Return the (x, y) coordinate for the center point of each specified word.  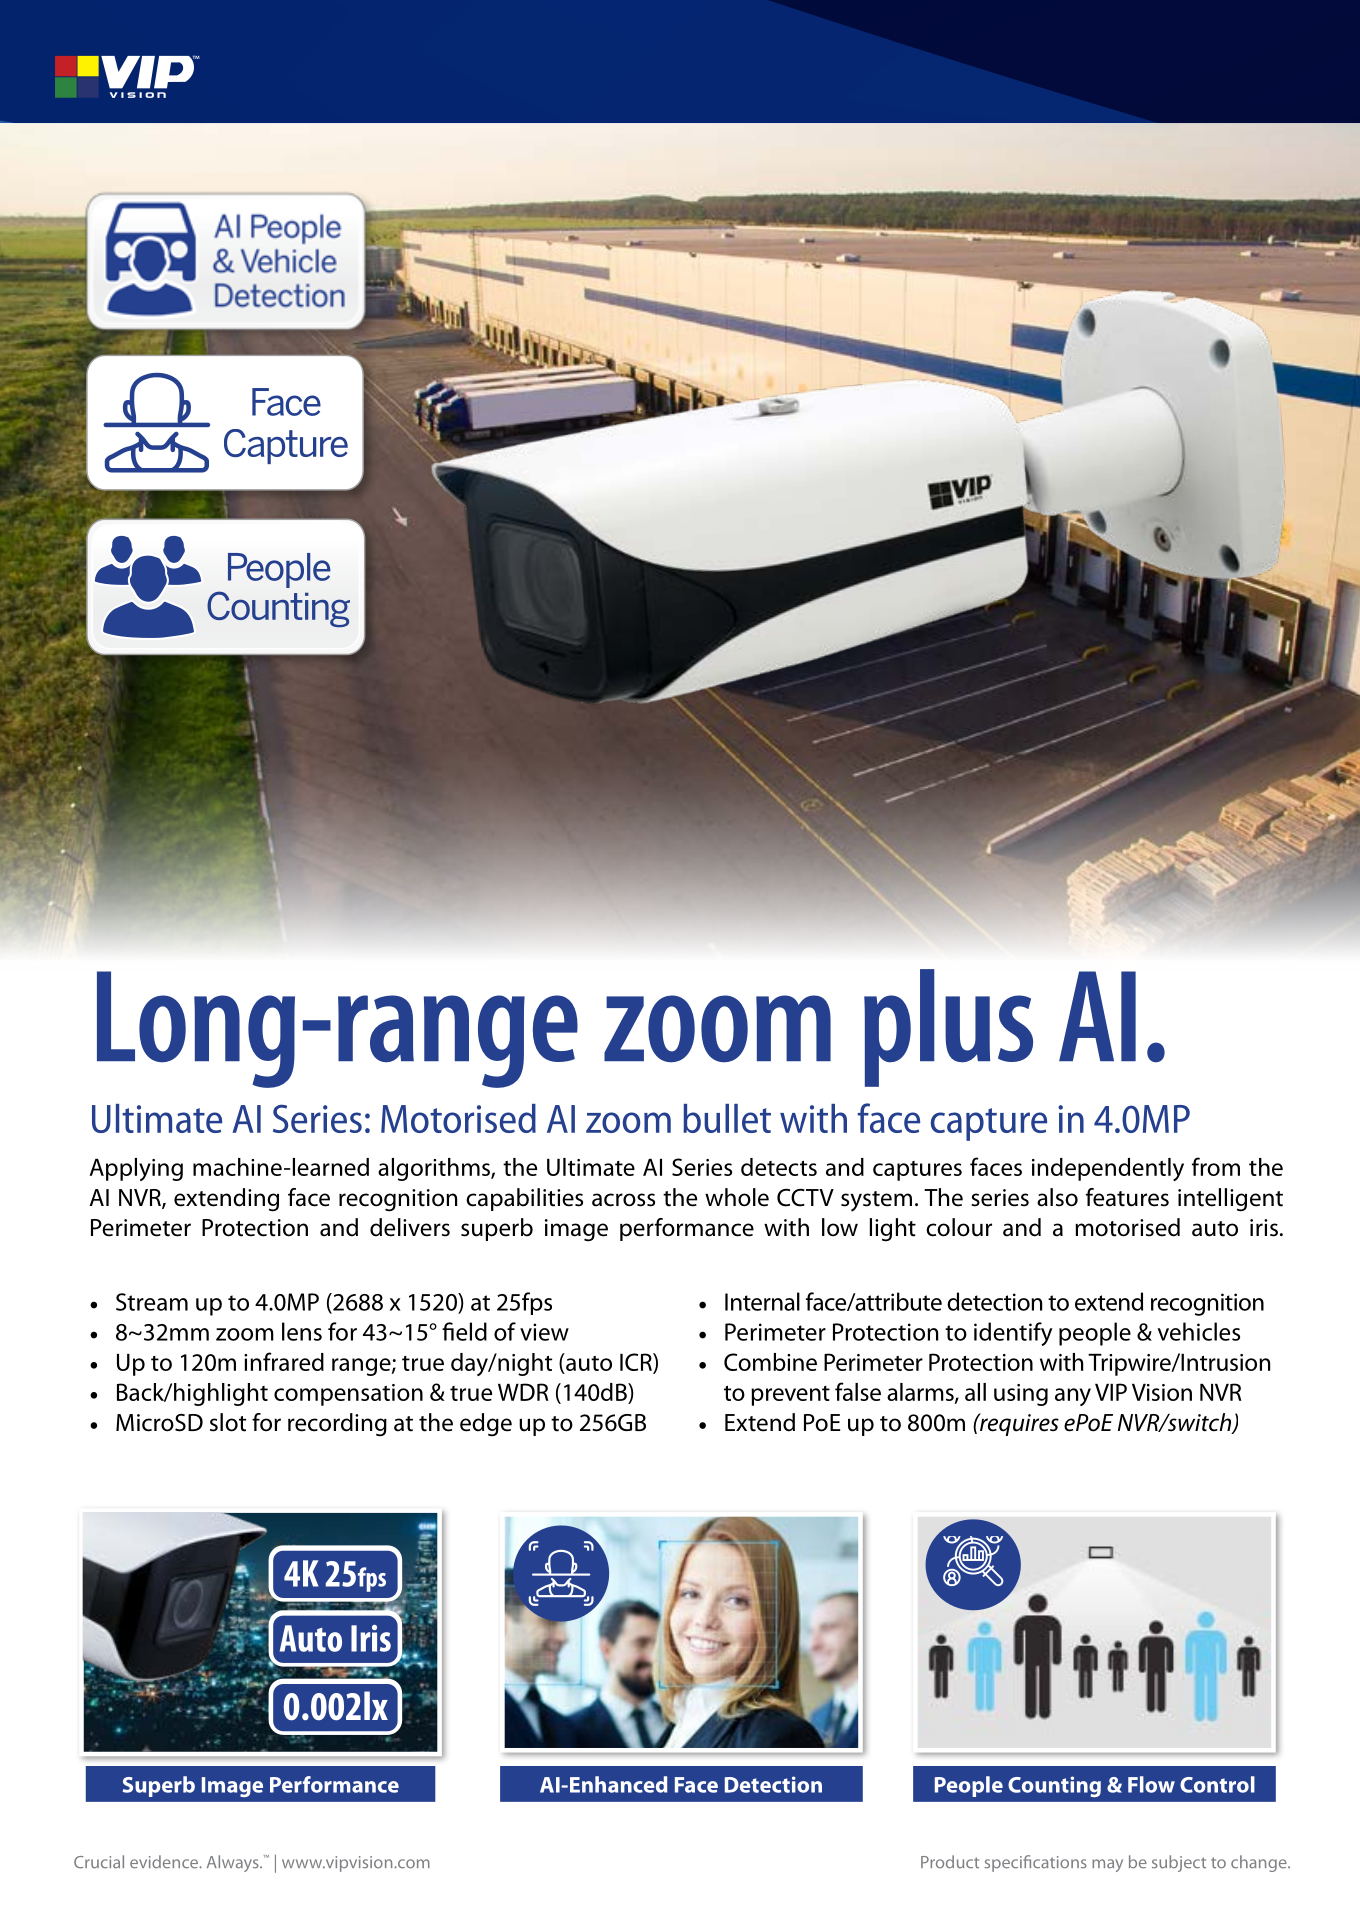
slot (228, 1422)
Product (950, 1862)
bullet (727, 1118)
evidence (165, 1862)
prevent (790, 1396)
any (1073, 1397)
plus (948, 1028)
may (1107, 1865)
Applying (136, 1169)
